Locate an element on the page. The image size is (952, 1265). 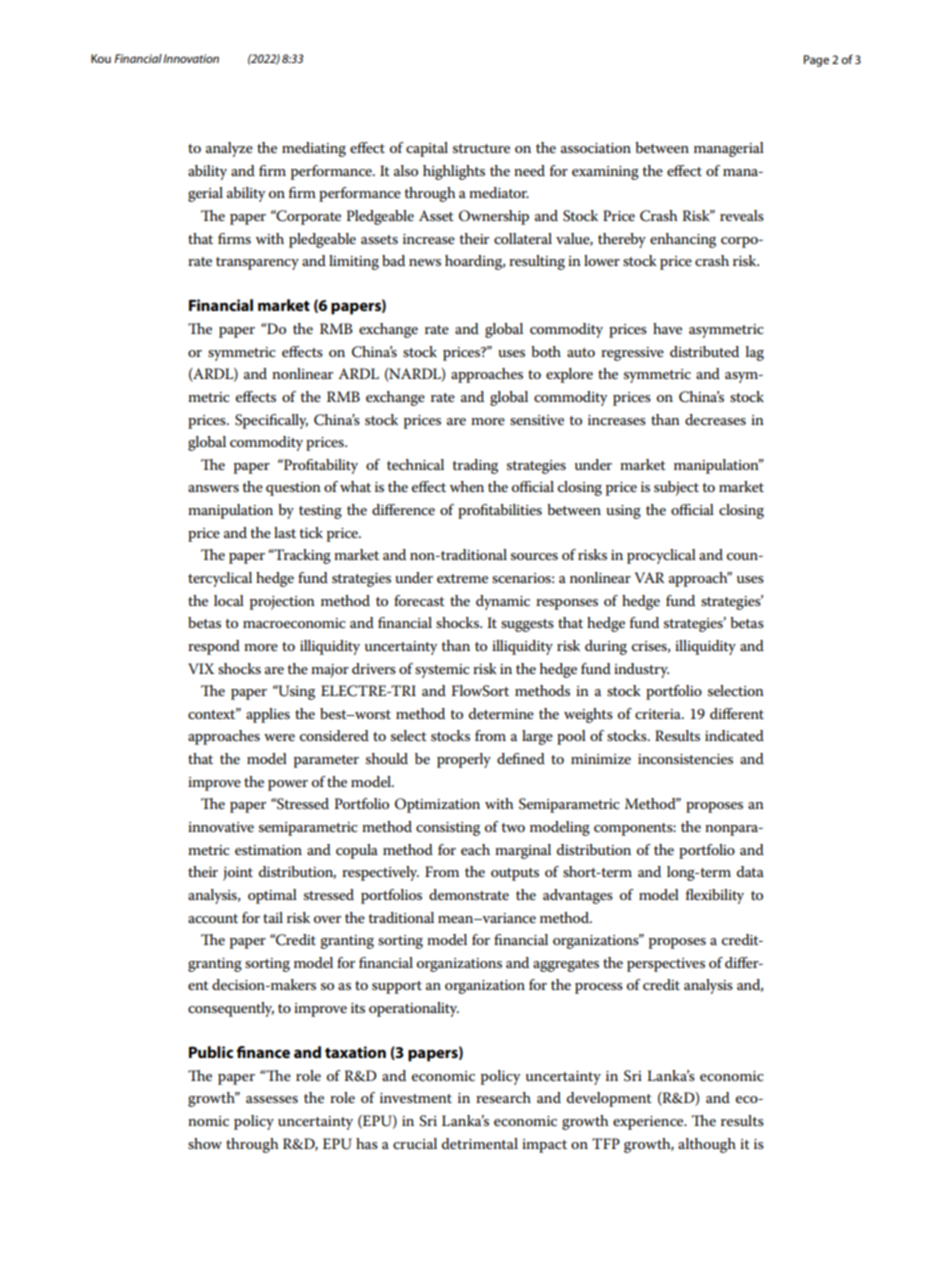
power is located at coordinates (288, 785).
